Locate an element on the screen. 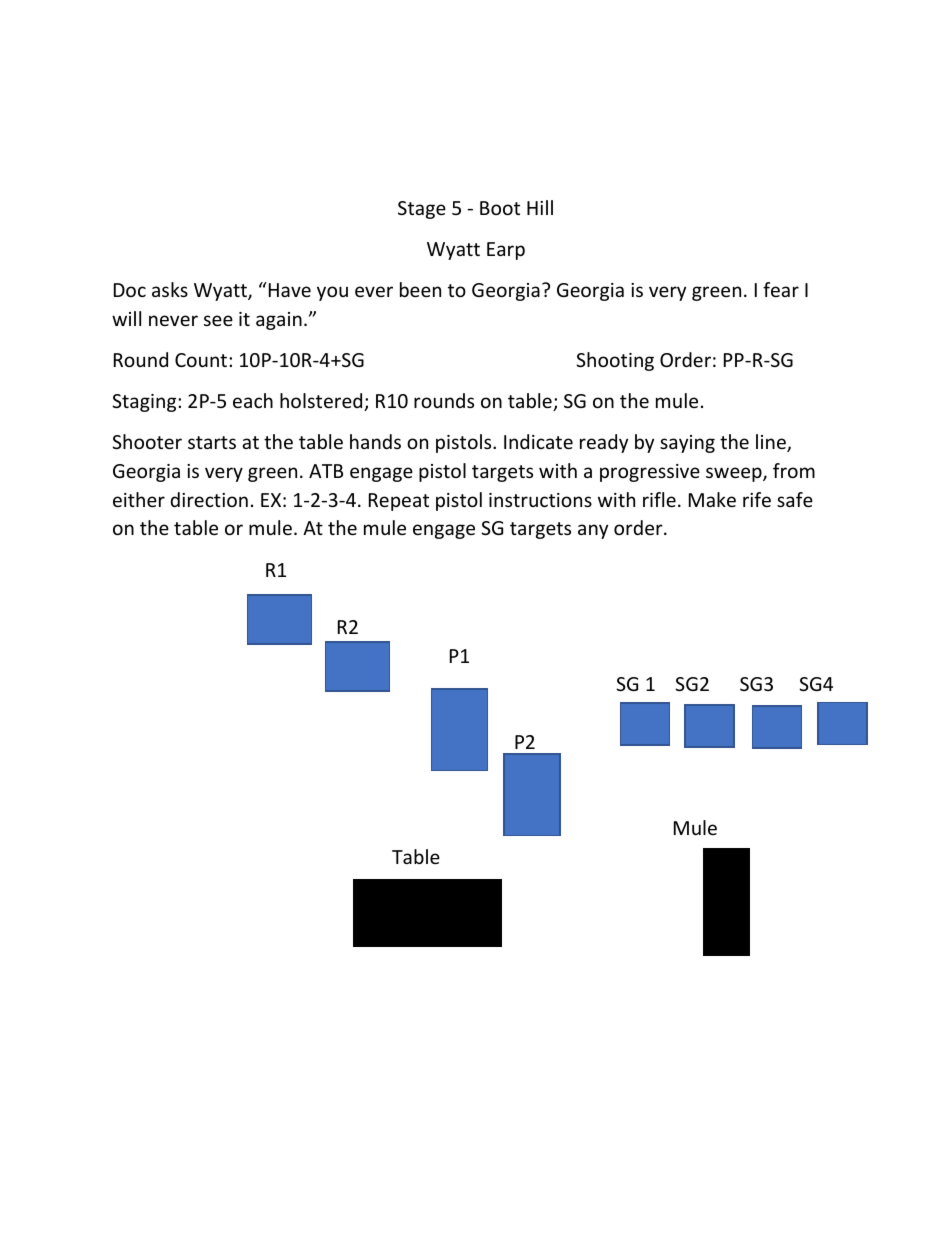 This screenshot has height=1233, width=952. Count is located at coordinates (202, 360).
